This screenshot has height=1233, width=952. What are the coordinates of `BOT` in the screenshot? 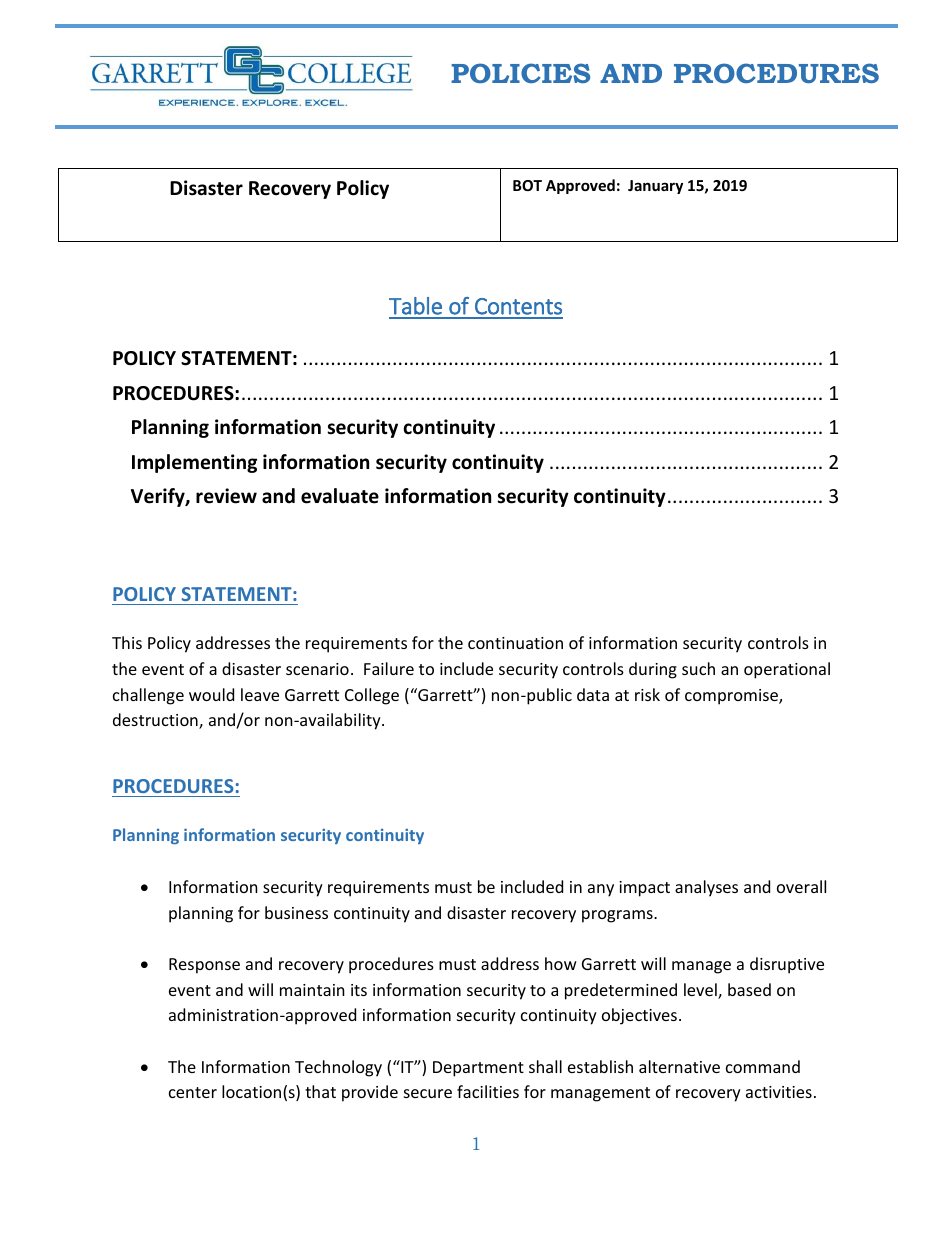 It's located at (527, 185).
